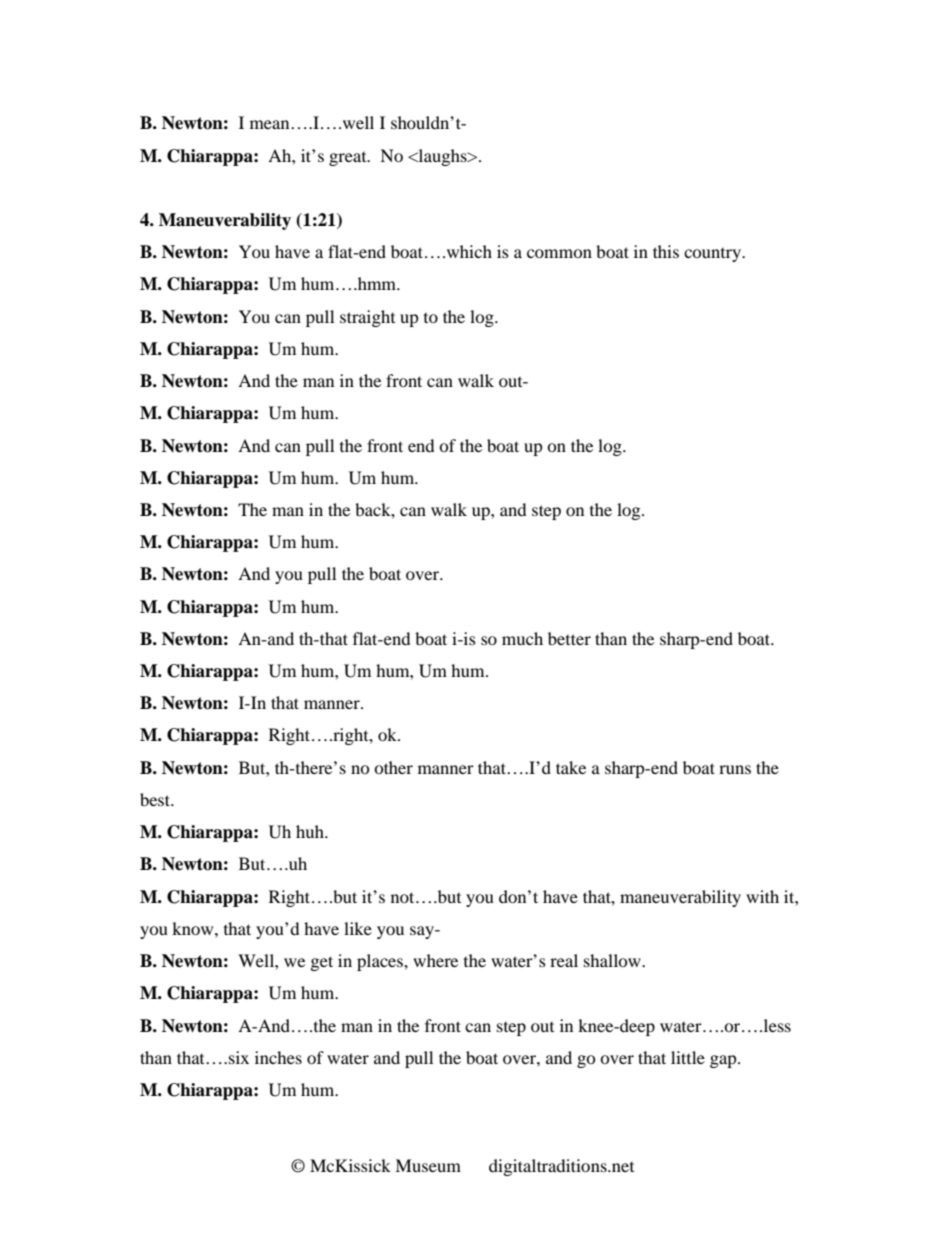 This screenshot has height=1233, width=952. I want to click on better, so click(569, 638).
